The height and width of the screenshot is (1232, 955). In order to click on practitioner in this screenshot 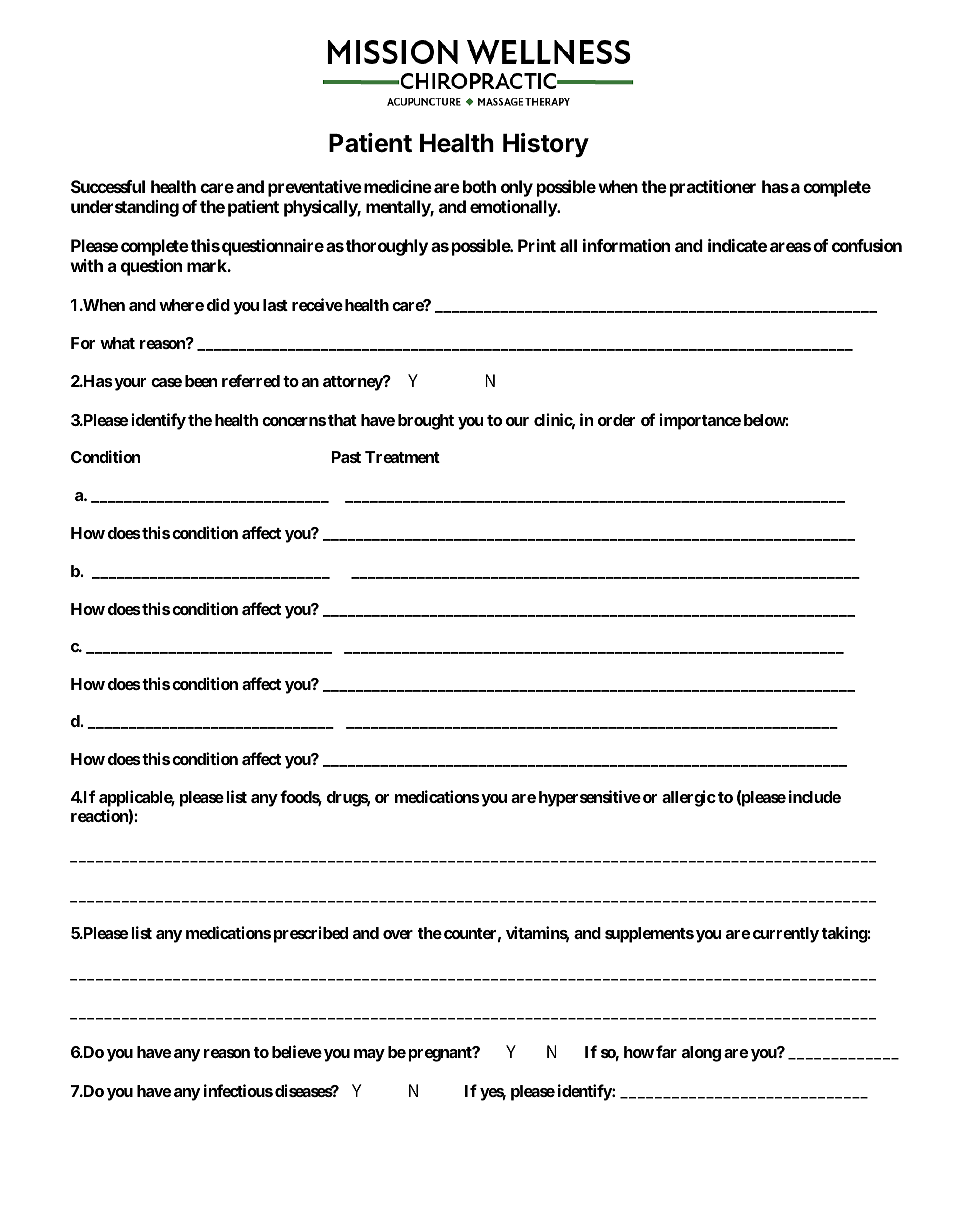, I will do `click(713, 188)`.
